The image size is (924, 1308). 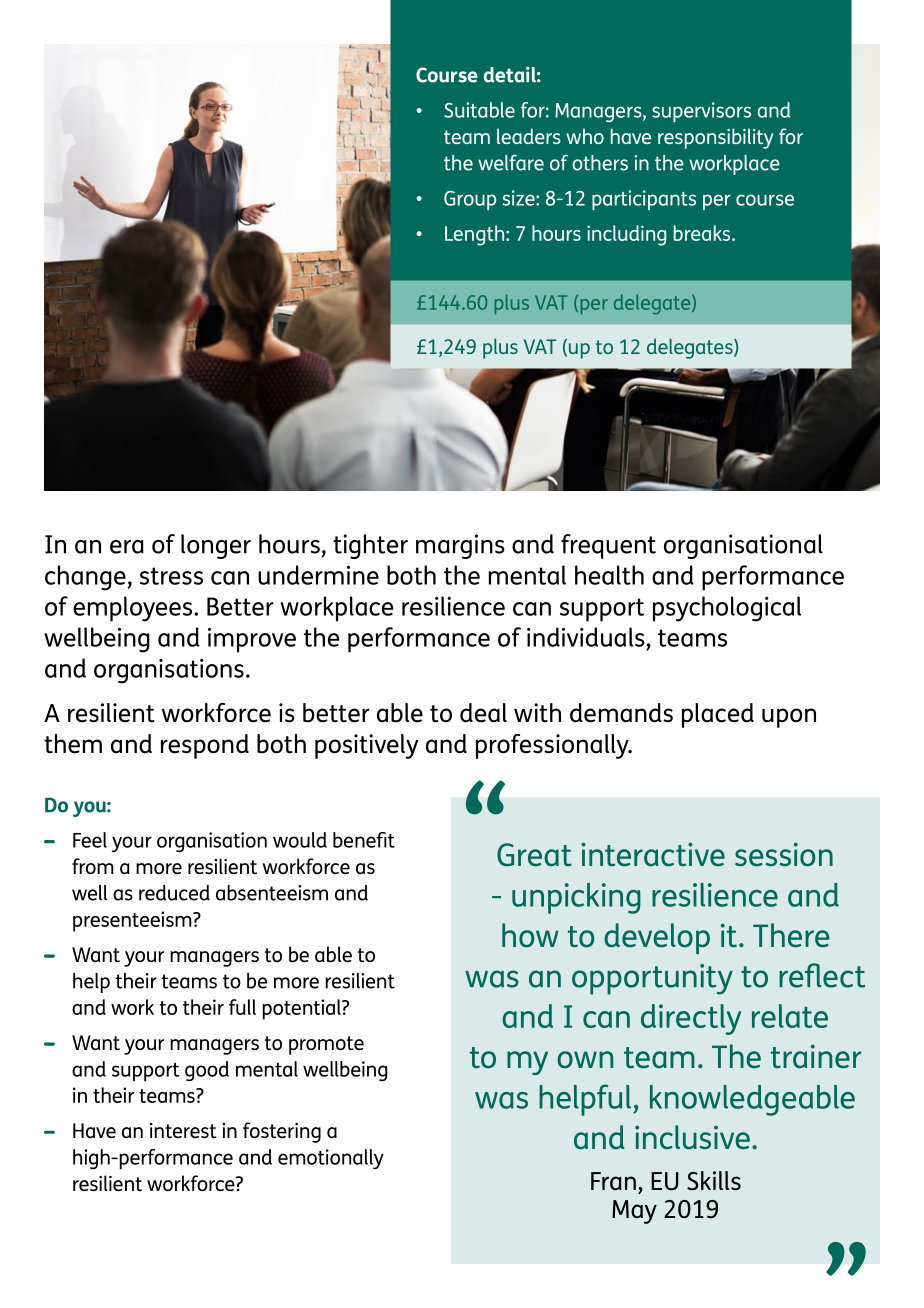 I want to click on margins, so click(x=460, y=546).
